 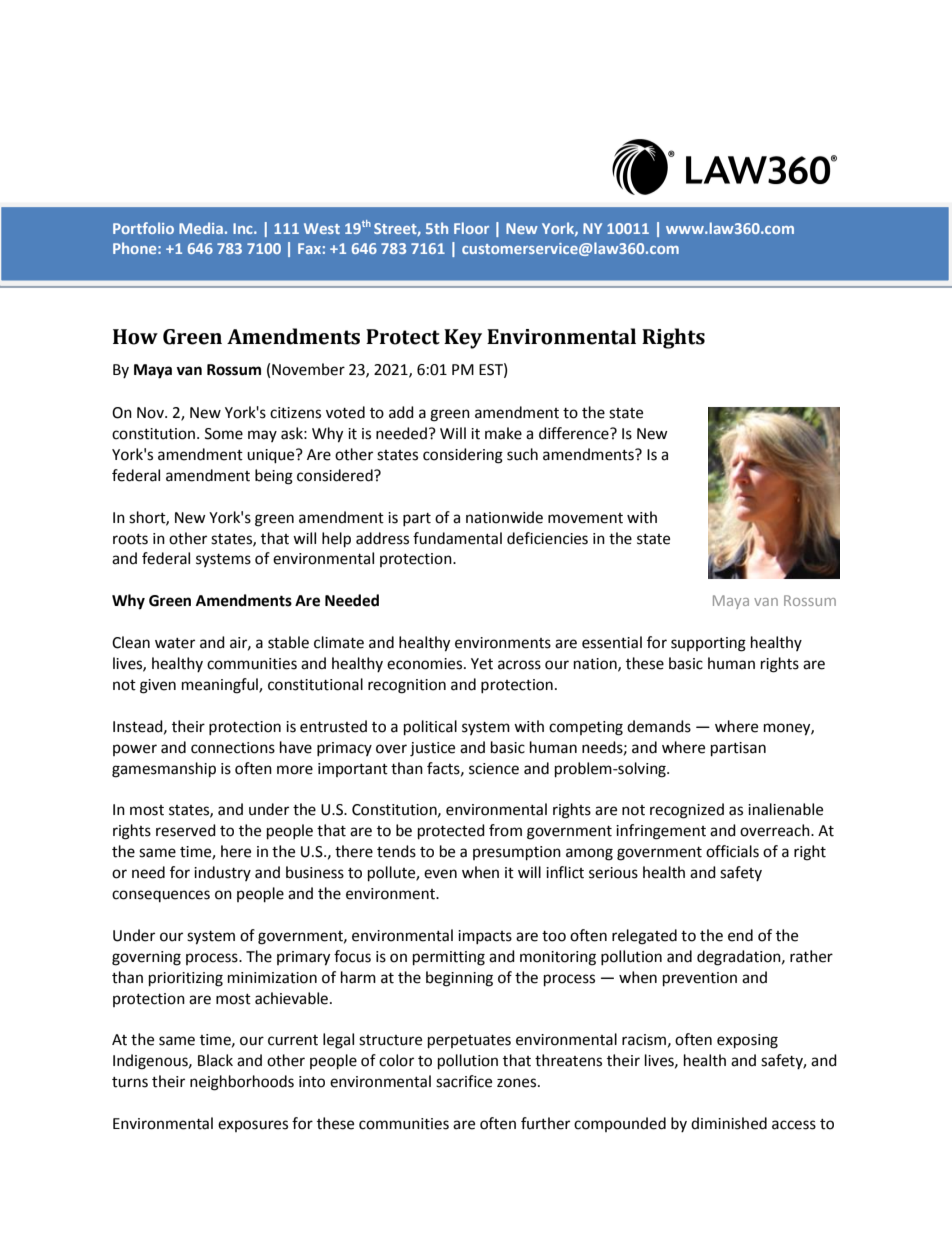 I want to click on Floor, so click(x=471, y=228).
